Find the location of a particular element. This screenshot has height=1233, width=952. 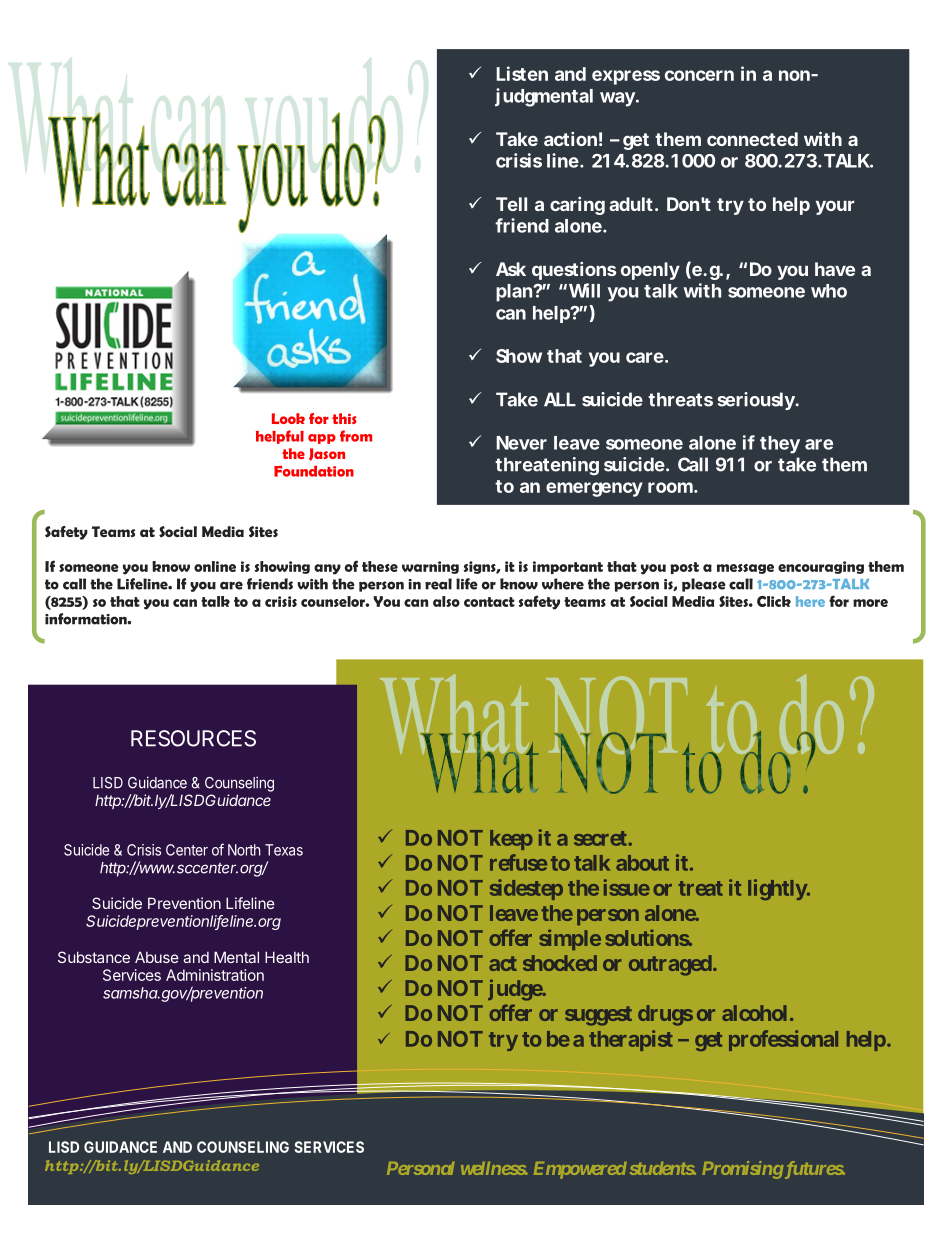

Promising is located at coordinates (742, 1170).
